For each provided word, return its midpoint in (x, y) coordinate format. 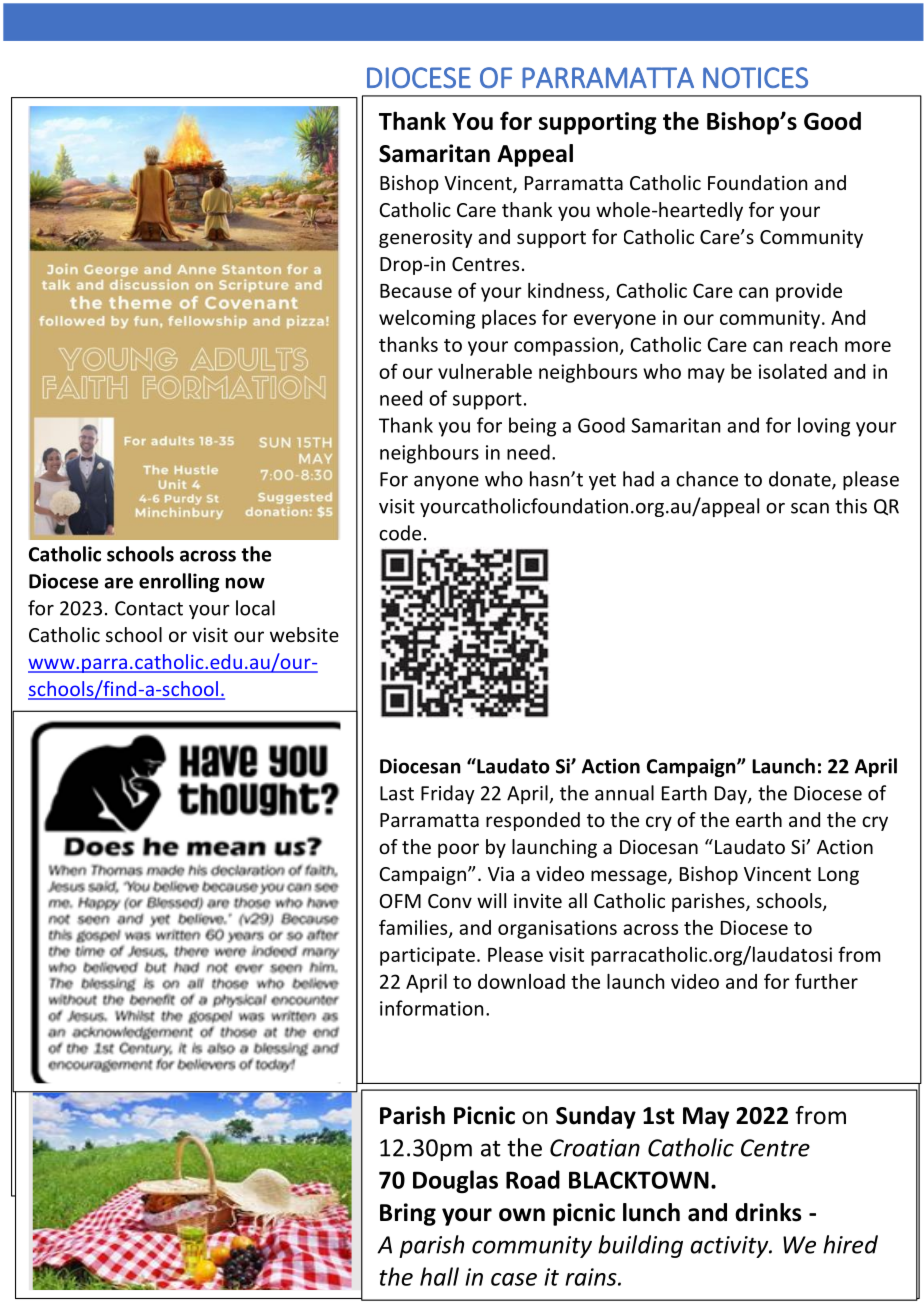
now (245, 583)
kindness (566, 290)
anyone (446, 483)
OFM (400, 901)
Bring (408, 1214)
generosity (425, 239)
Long (838, 876)
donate (801, 480)
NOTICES (755, 77)
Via (501, 873)
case (514, 1279)
